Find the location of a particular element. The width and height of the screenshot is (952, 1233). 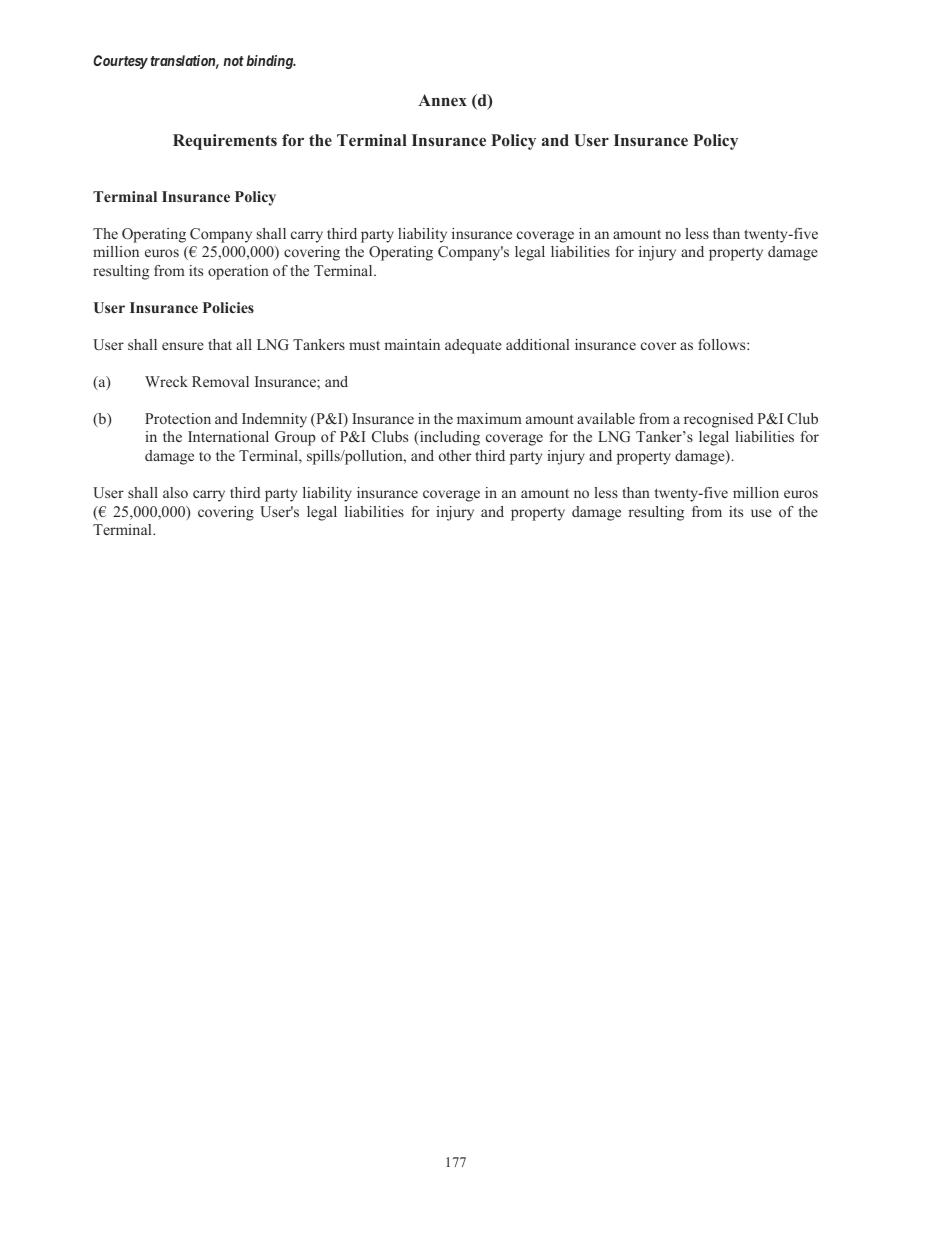

Wreck is located at coordinates (166, 381).
